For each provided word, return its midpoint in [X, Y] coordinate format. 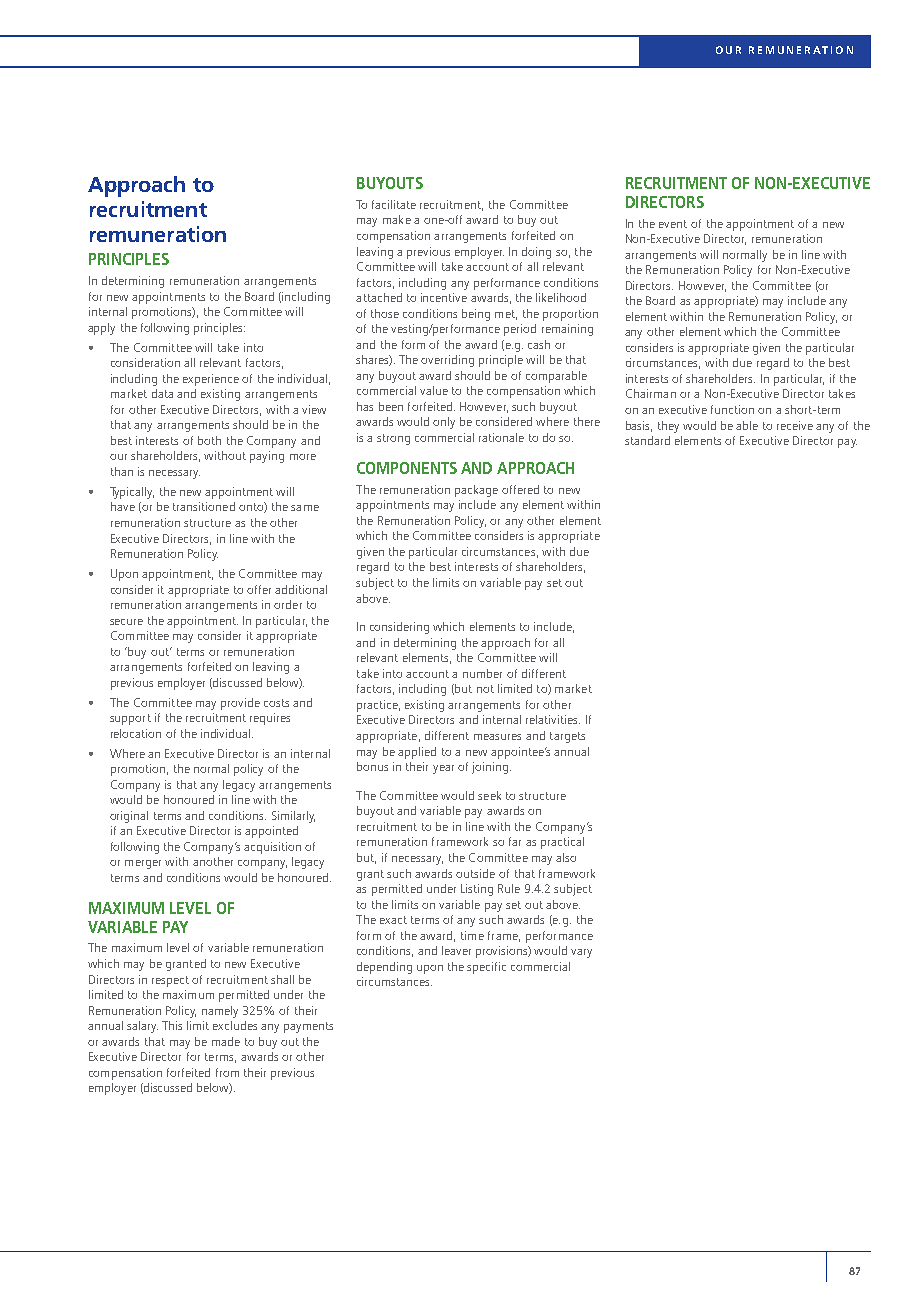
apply [101, 329]
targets [567, 737]
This [172, 1025]
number [482, 673]
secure [126, 622]
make [397, 219]
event [673, 224]
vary [581, 953]
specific [486, 968]
